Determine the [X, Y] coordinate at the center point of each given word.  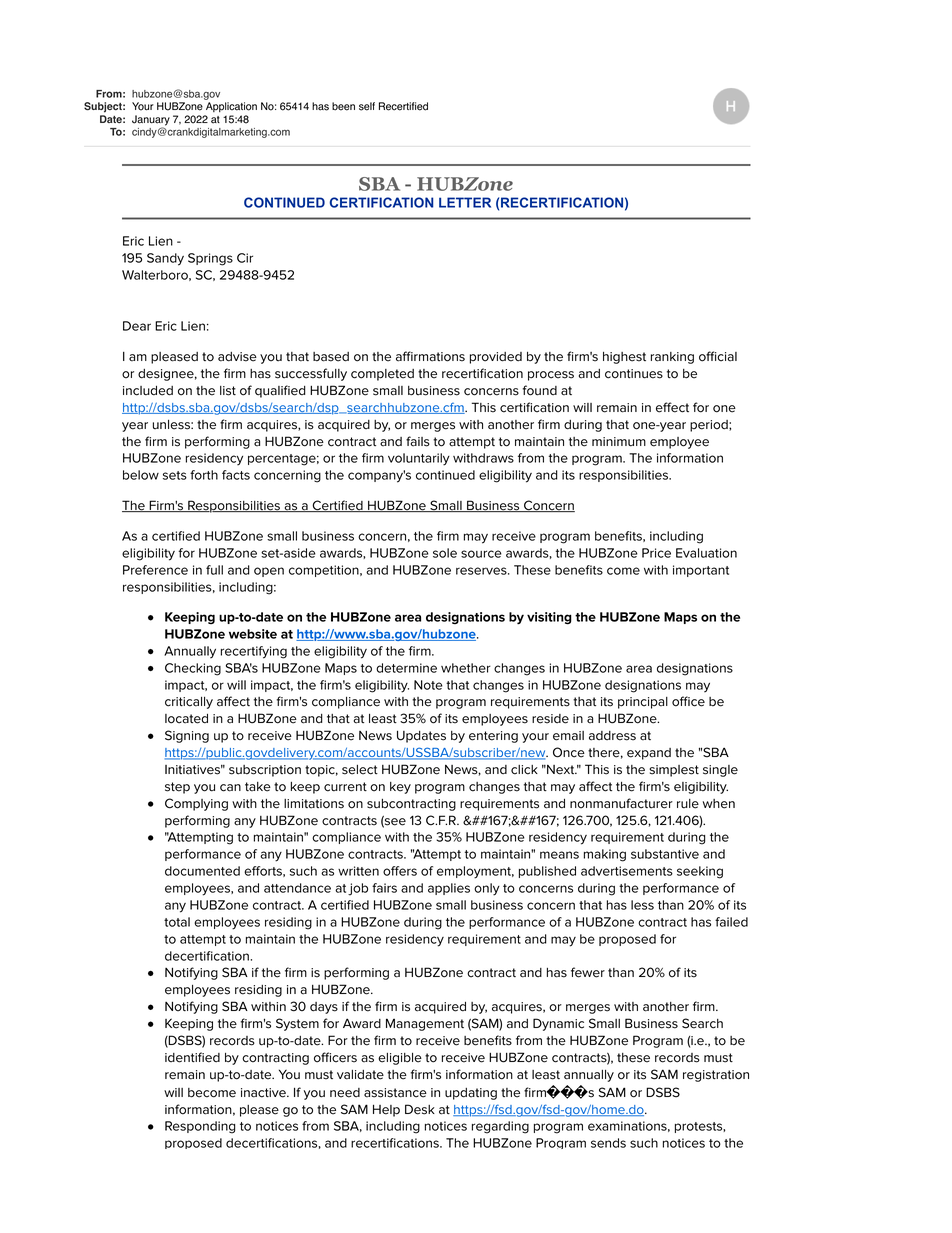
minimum [619, 442]
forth [204, 475]
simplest [674, 771]
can [230, 788]
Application [231, 107]
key [400, 788]
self [367, 106]
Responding [200, 1127]
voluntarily [419, 459]
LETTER [465, 202]
